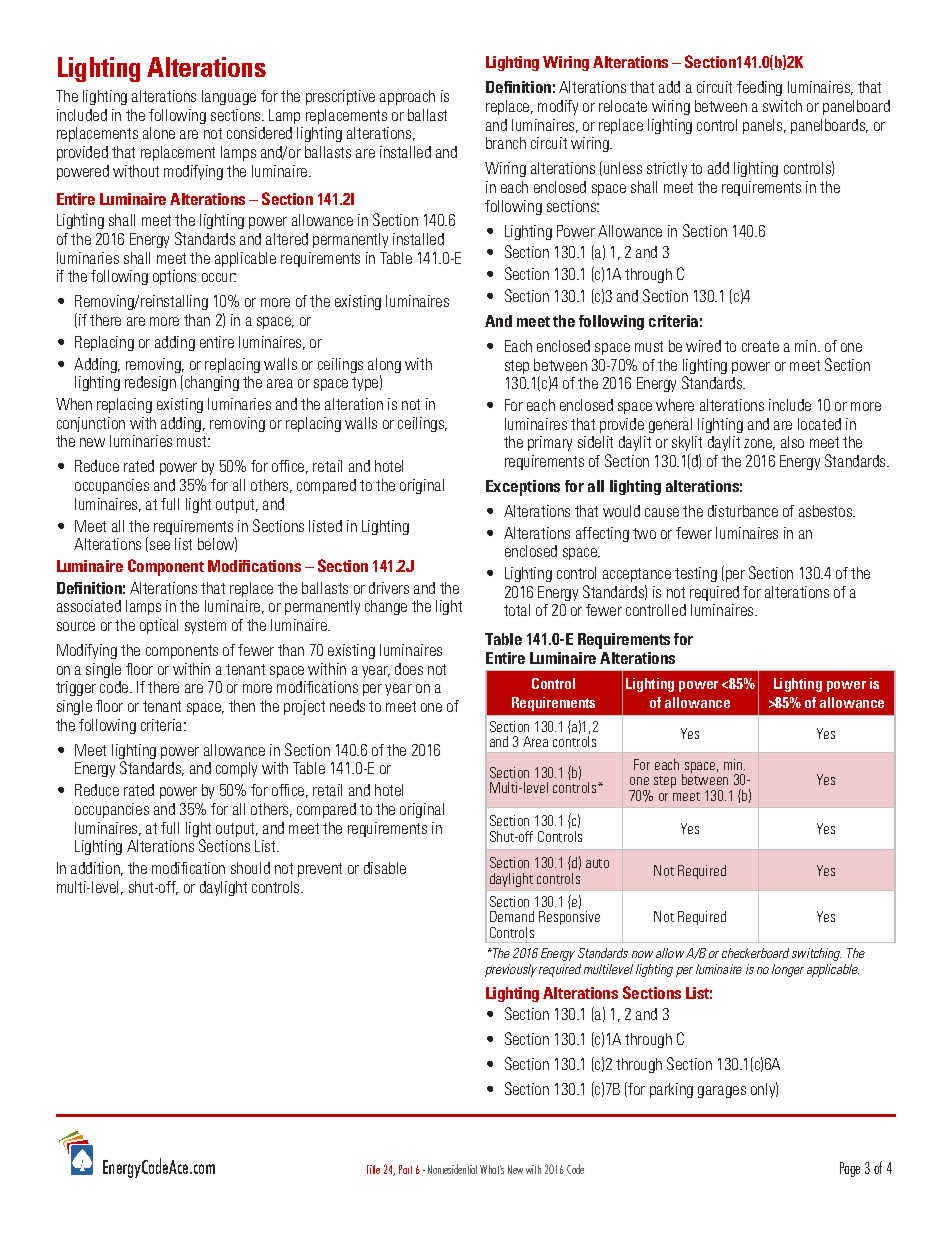 The height and width of the screenshot is (1233, 952). Describe the element at coordinates (159, 133) in the screenshot. I see `alone` at that location.
